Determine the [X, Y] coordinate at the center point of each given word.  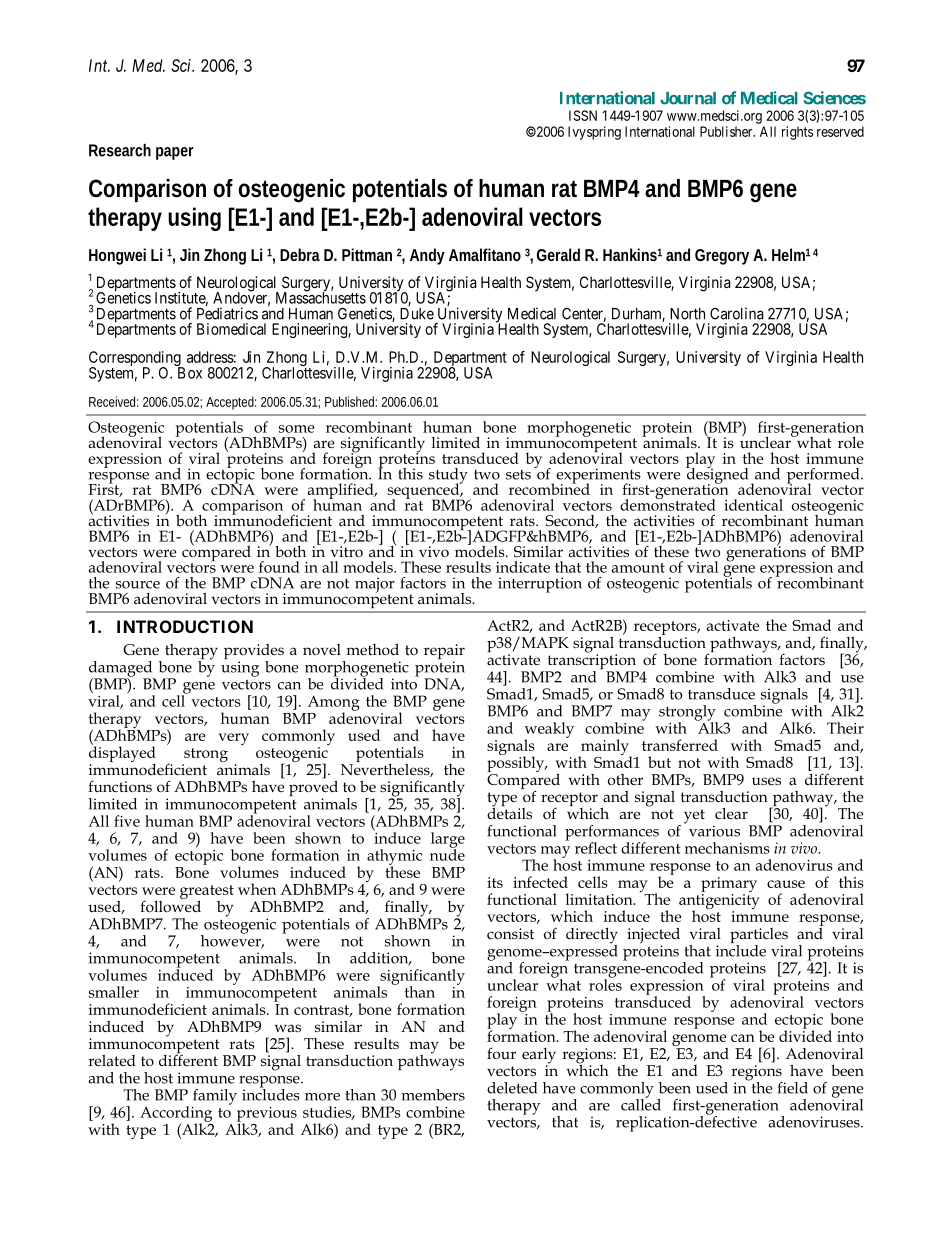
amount [638, 568]
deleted [512, 1088]
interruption [540, 585]
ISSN [583, 115]
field [793, 1088]
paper [175, 153]
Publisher [727, 131]
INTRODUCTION [185, 626]
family [215, 1097]
